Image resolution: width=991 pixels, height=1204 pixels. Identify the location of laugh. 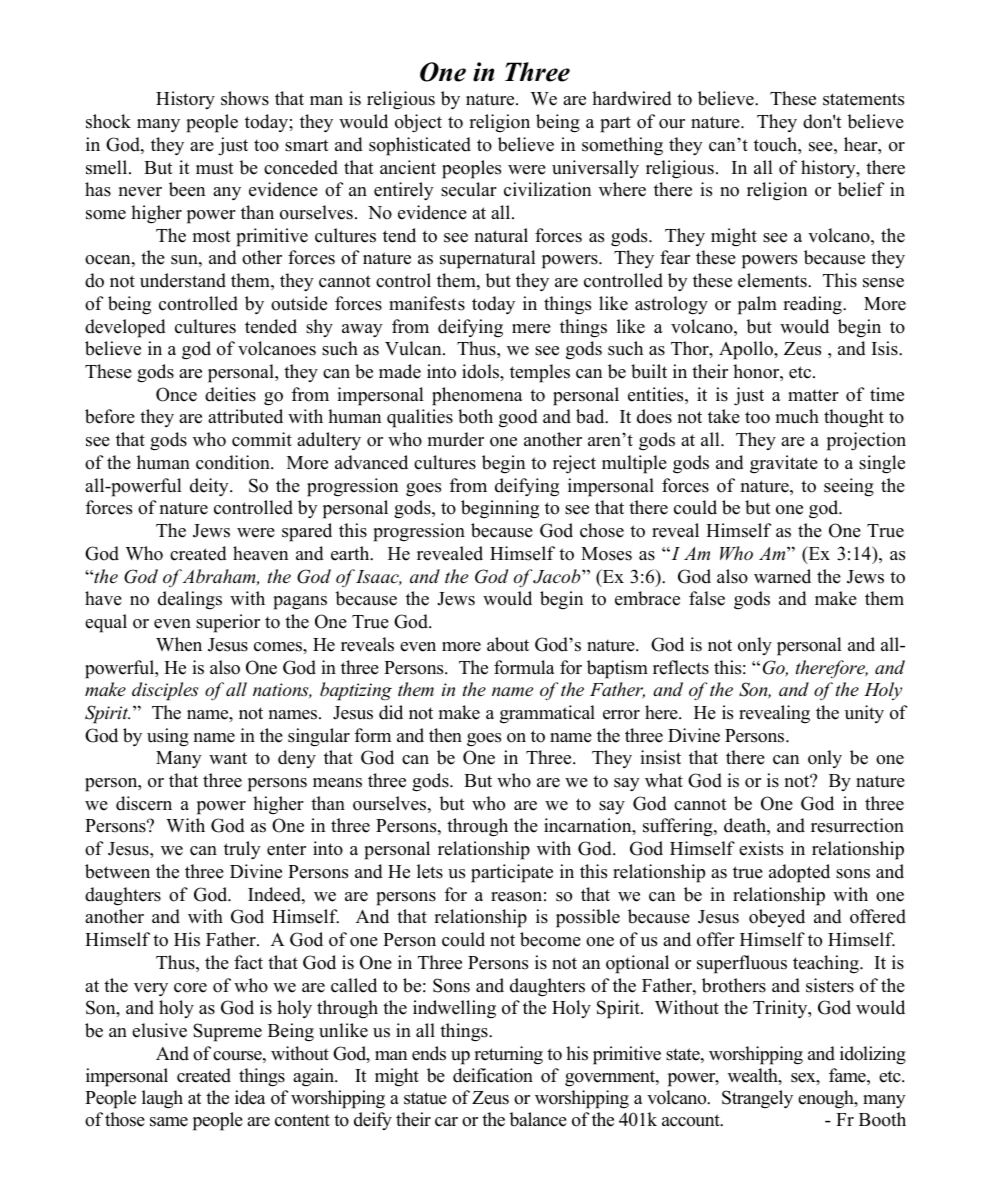
(162, 1099).
